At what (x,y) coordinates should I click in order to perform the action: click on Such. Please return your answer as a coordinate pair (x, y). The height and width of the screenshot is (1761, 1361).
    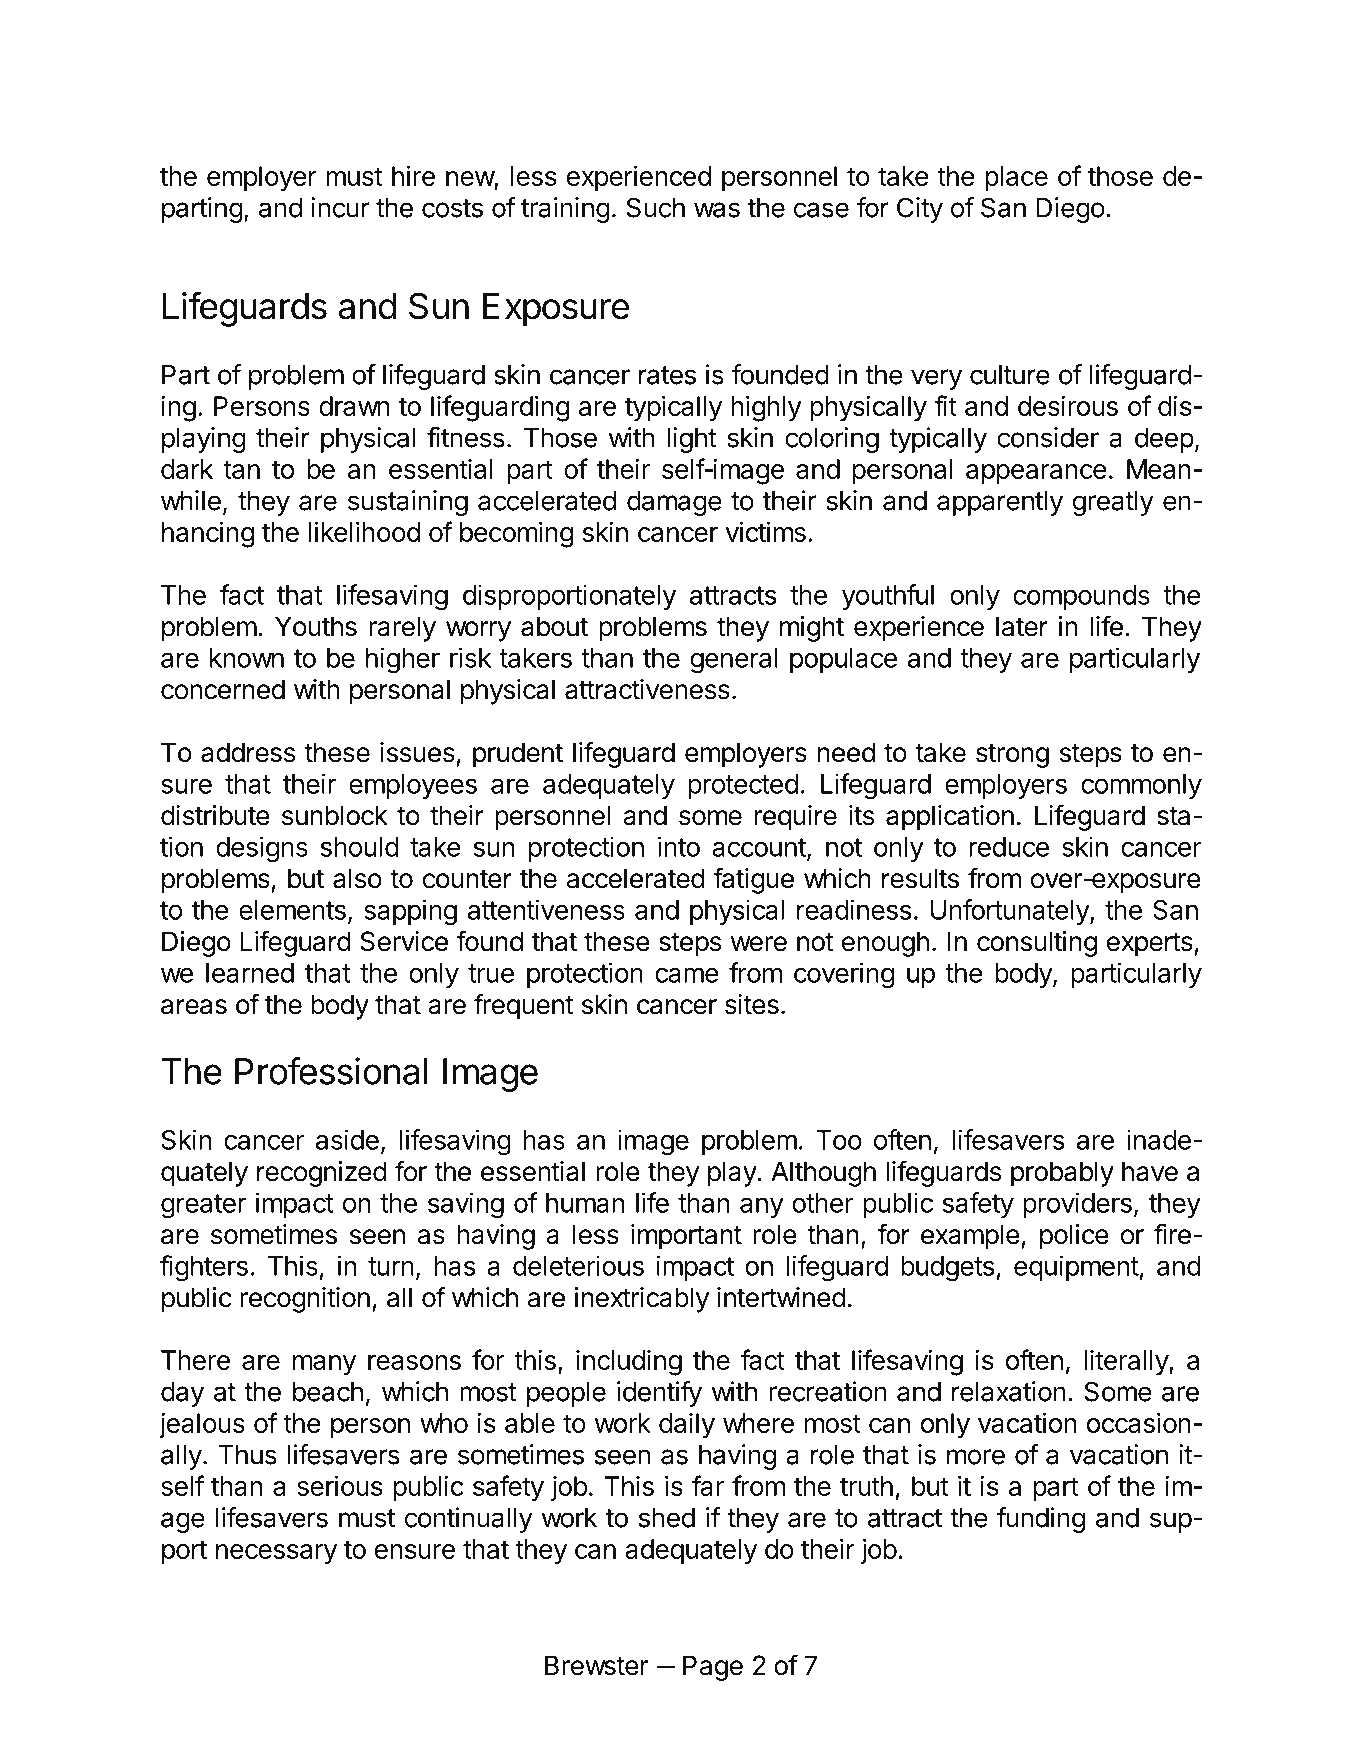
    Looking at the image, I should click on (655, 207).
